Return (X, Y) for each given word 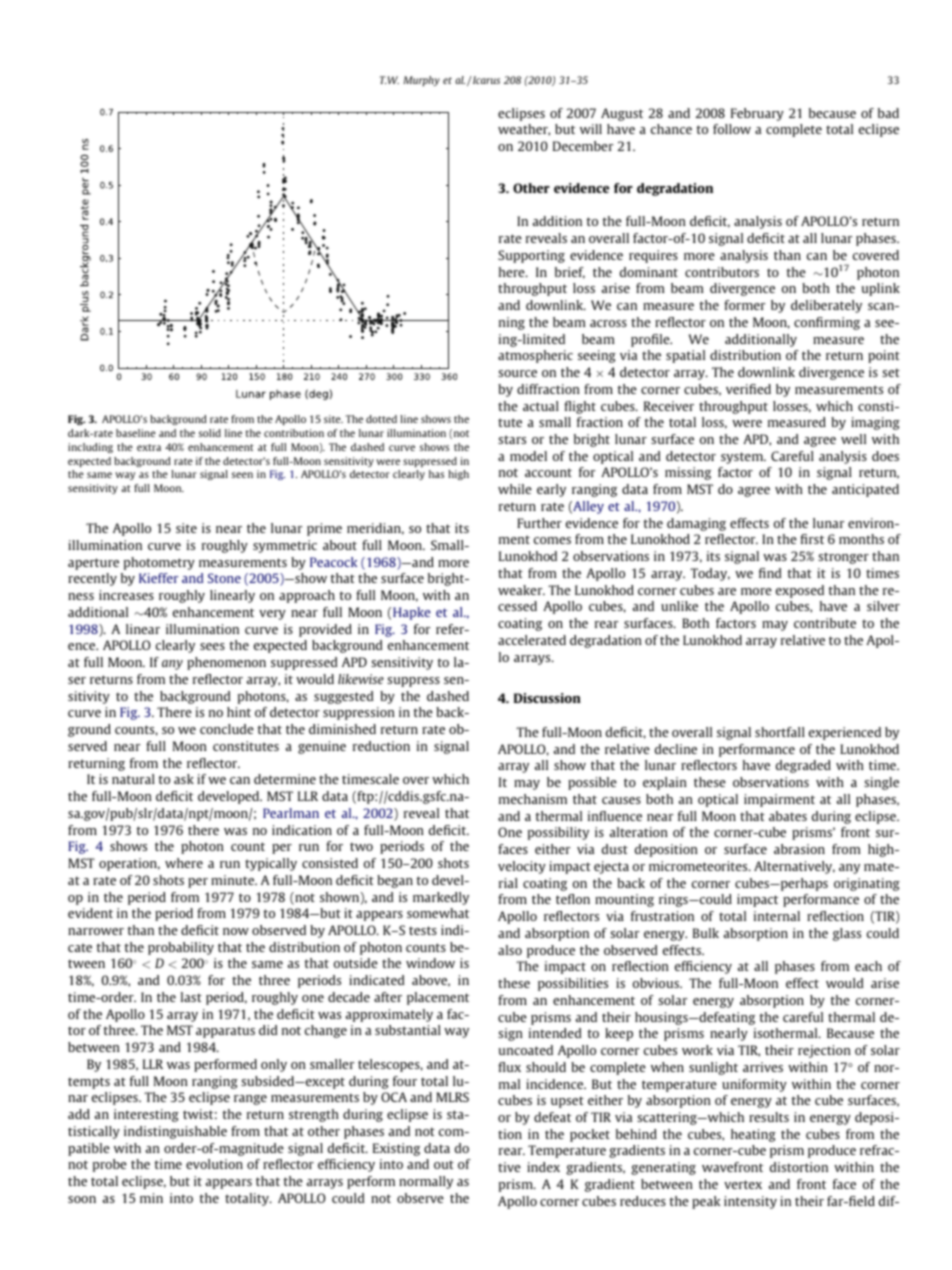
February (757, 114)
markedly (441, 898)
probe (110, 1165)
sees (212, 646)
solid (210, 433)
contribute (825, 623)
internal (777, 916)
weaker (521, 590)
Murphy (421, 81)
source (517, 373)
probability (181, 948)
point (884, 356)
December (583, 146)
